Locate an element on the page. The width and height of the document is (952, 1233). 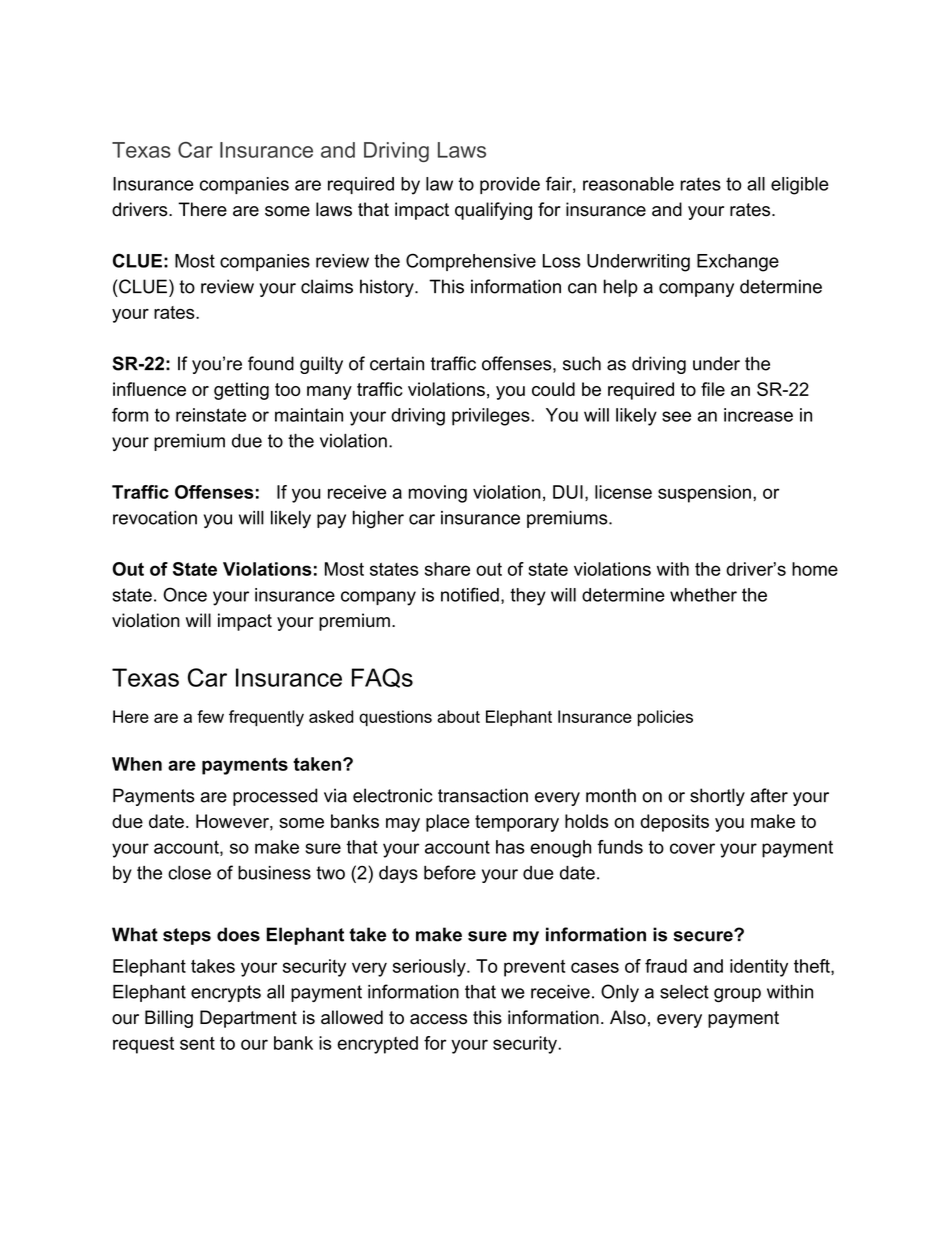
shortly is located at coordinates (717, 797).
